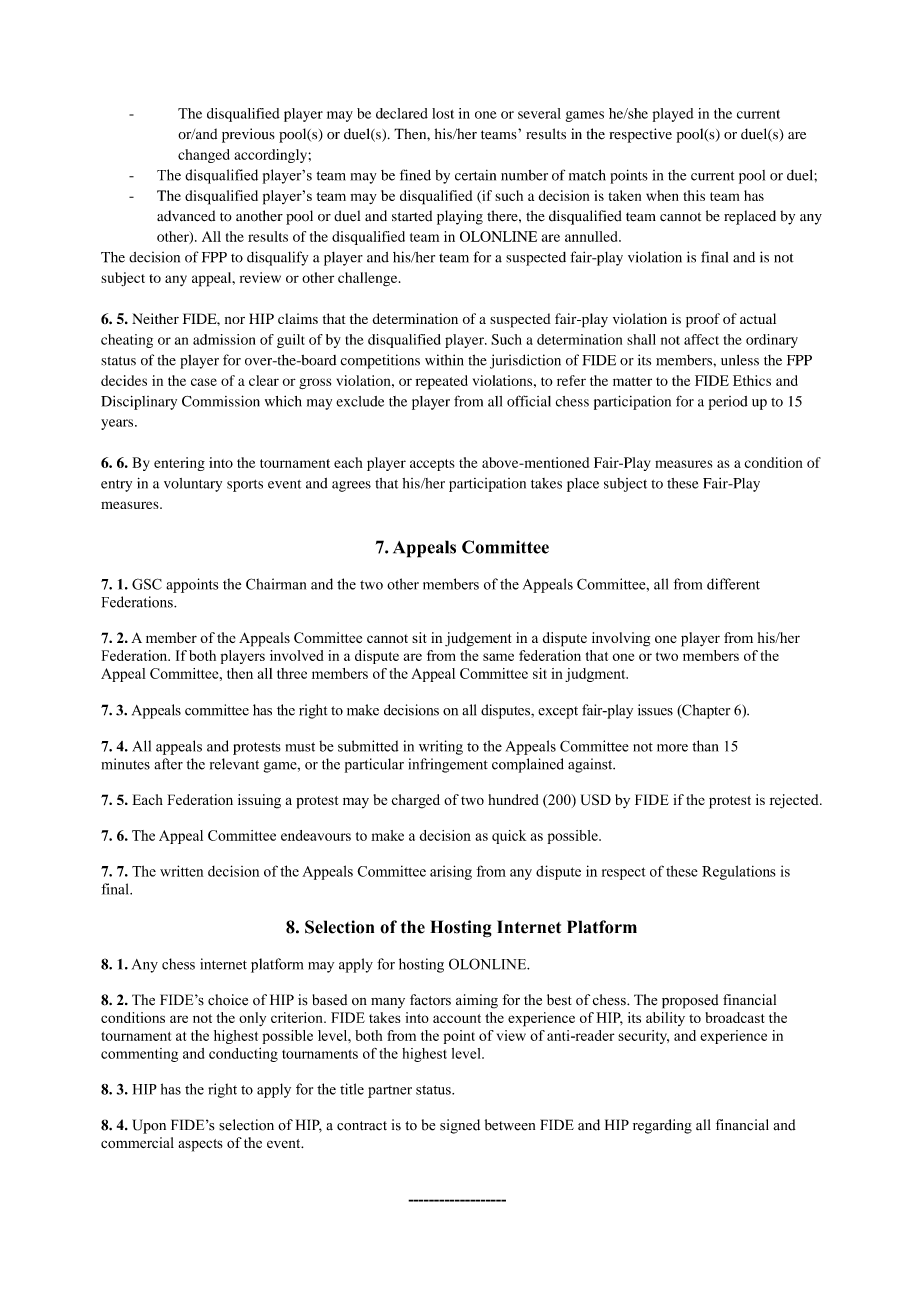 The height and width of the document is (1308, 924). Describe the element at coordinates (224, 339) in the document. I see `admission` at that location.
